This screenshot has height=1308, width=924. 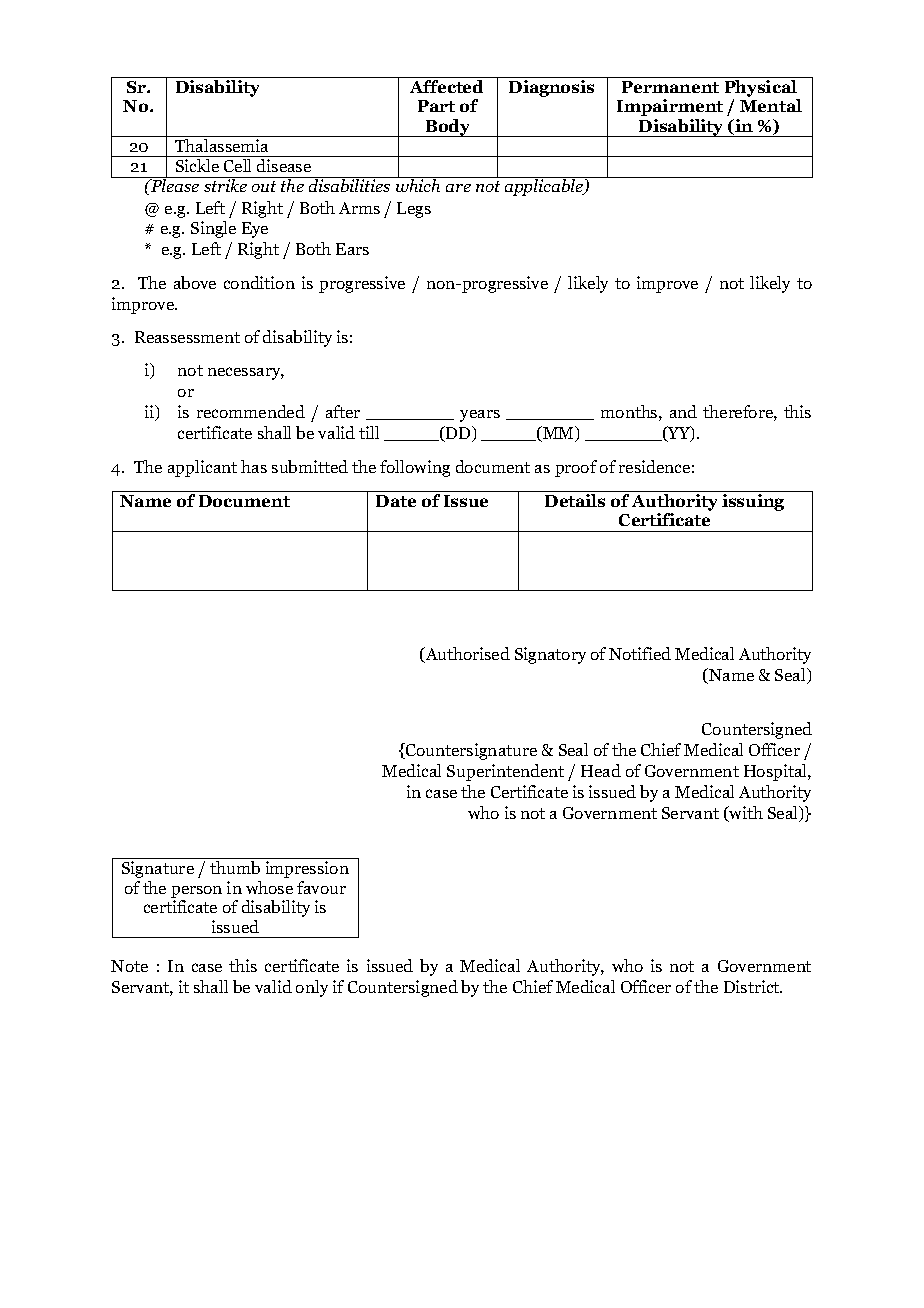 What do you see at coordinates (683, 411) in the screenshot?
I see `and` at bounding box center [683, 411].
